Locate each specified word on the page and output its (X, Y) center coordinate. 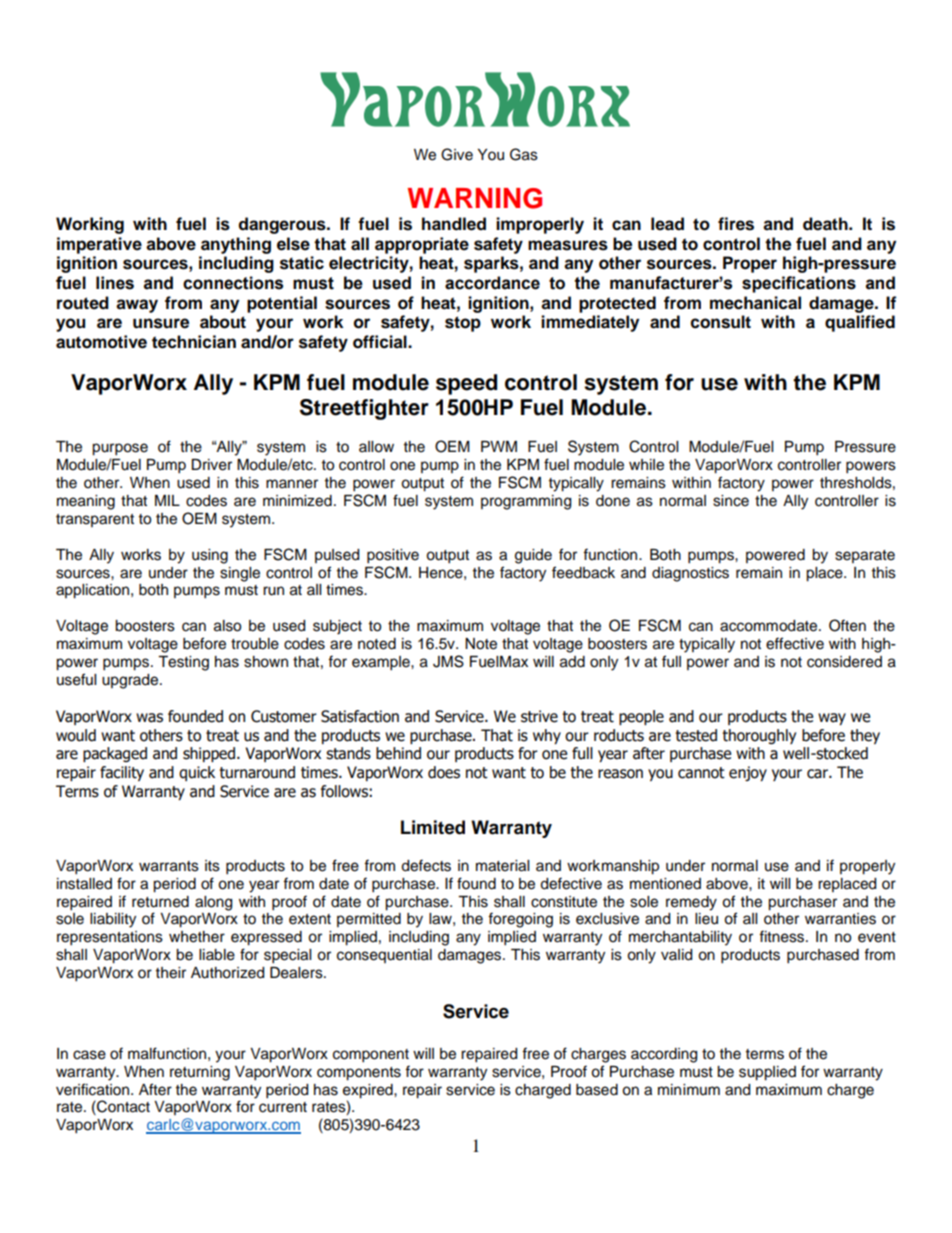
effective (795, 643)
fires (736, 224)
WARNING (475, 198)
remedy (691, 903)
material (502, 866)
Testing (183, 663)
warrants (169, 866)
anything (236, 245)
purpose (120, 449)
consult (721, 322)
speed (466, 384)
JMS (448, 661)
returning (200, 1073)
